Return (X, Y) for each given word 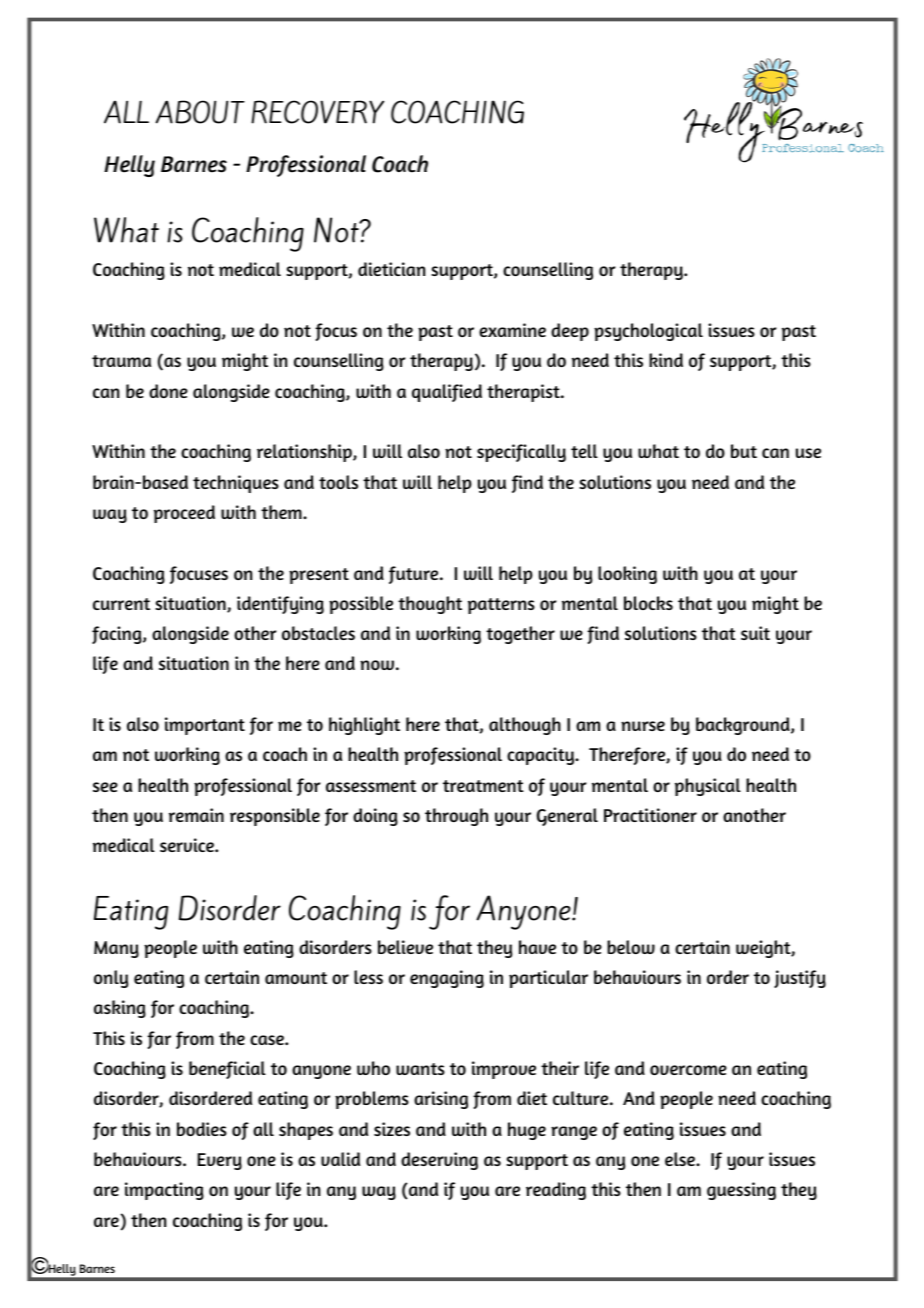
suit (755, 633)
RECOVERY (317, 112)
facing (118, 635)
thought (430, 605)
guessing (741, 1191)
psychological (648, 332)
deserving (439, 1161)
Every (220, 1161)
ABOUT (200, 112)
